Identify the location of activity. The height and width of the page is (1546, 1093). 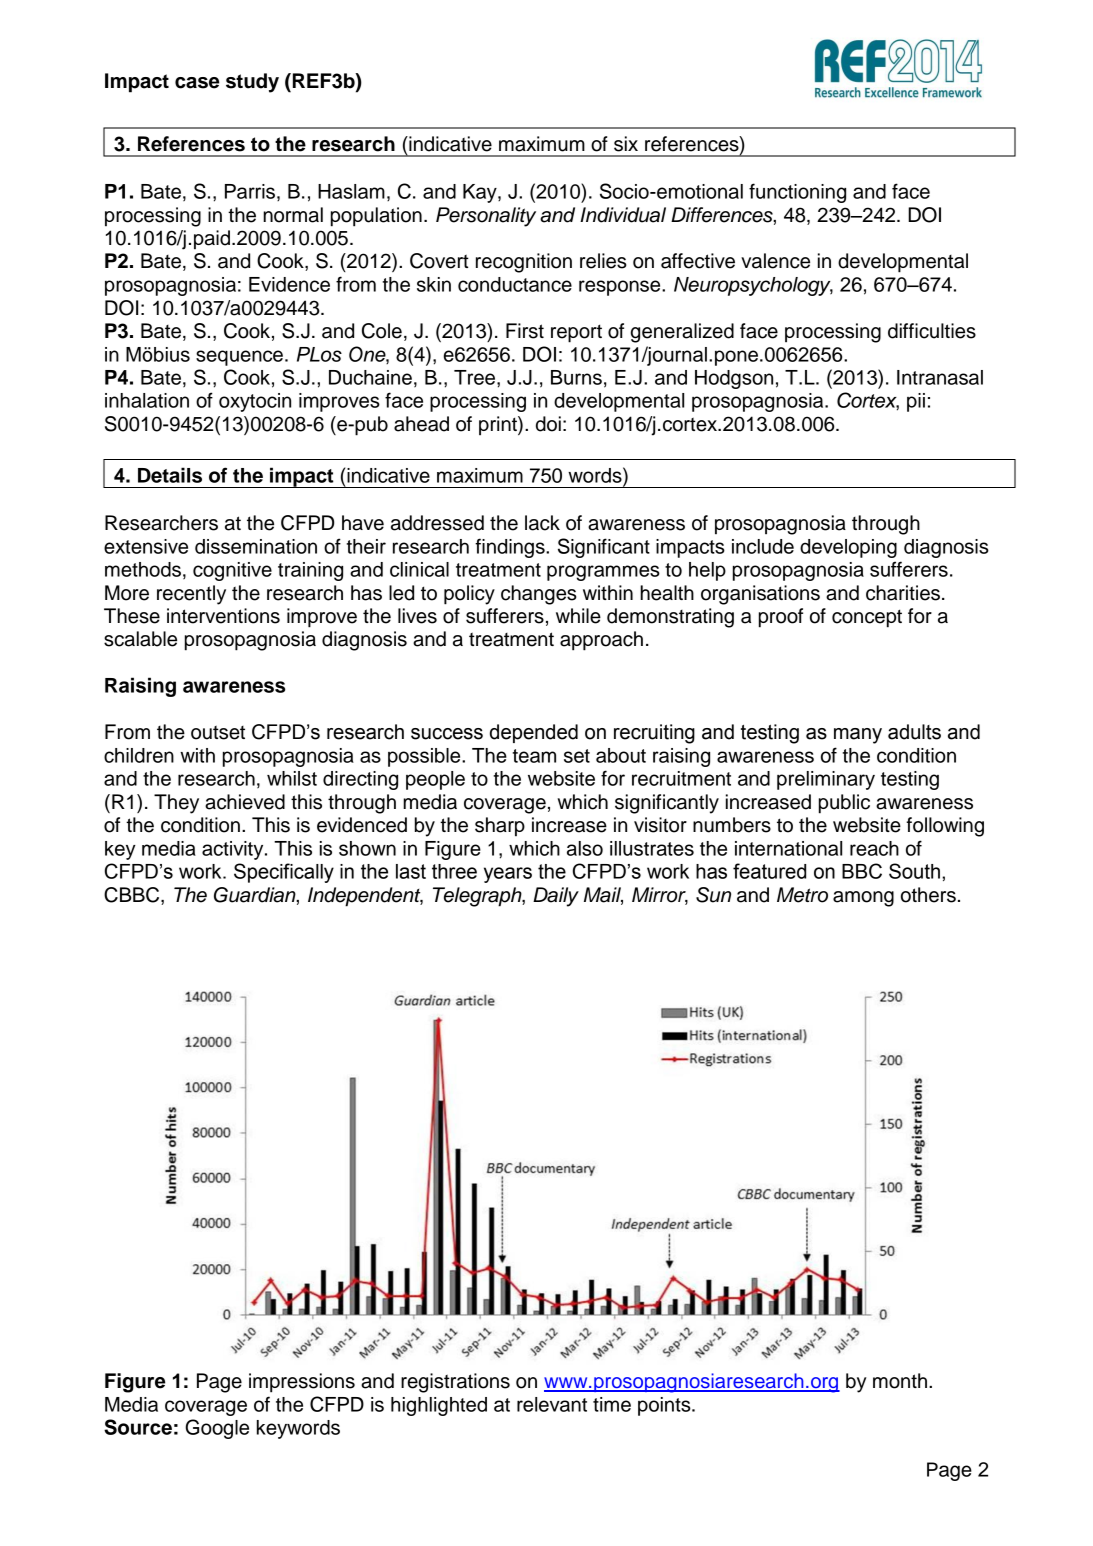
(234, 850).
